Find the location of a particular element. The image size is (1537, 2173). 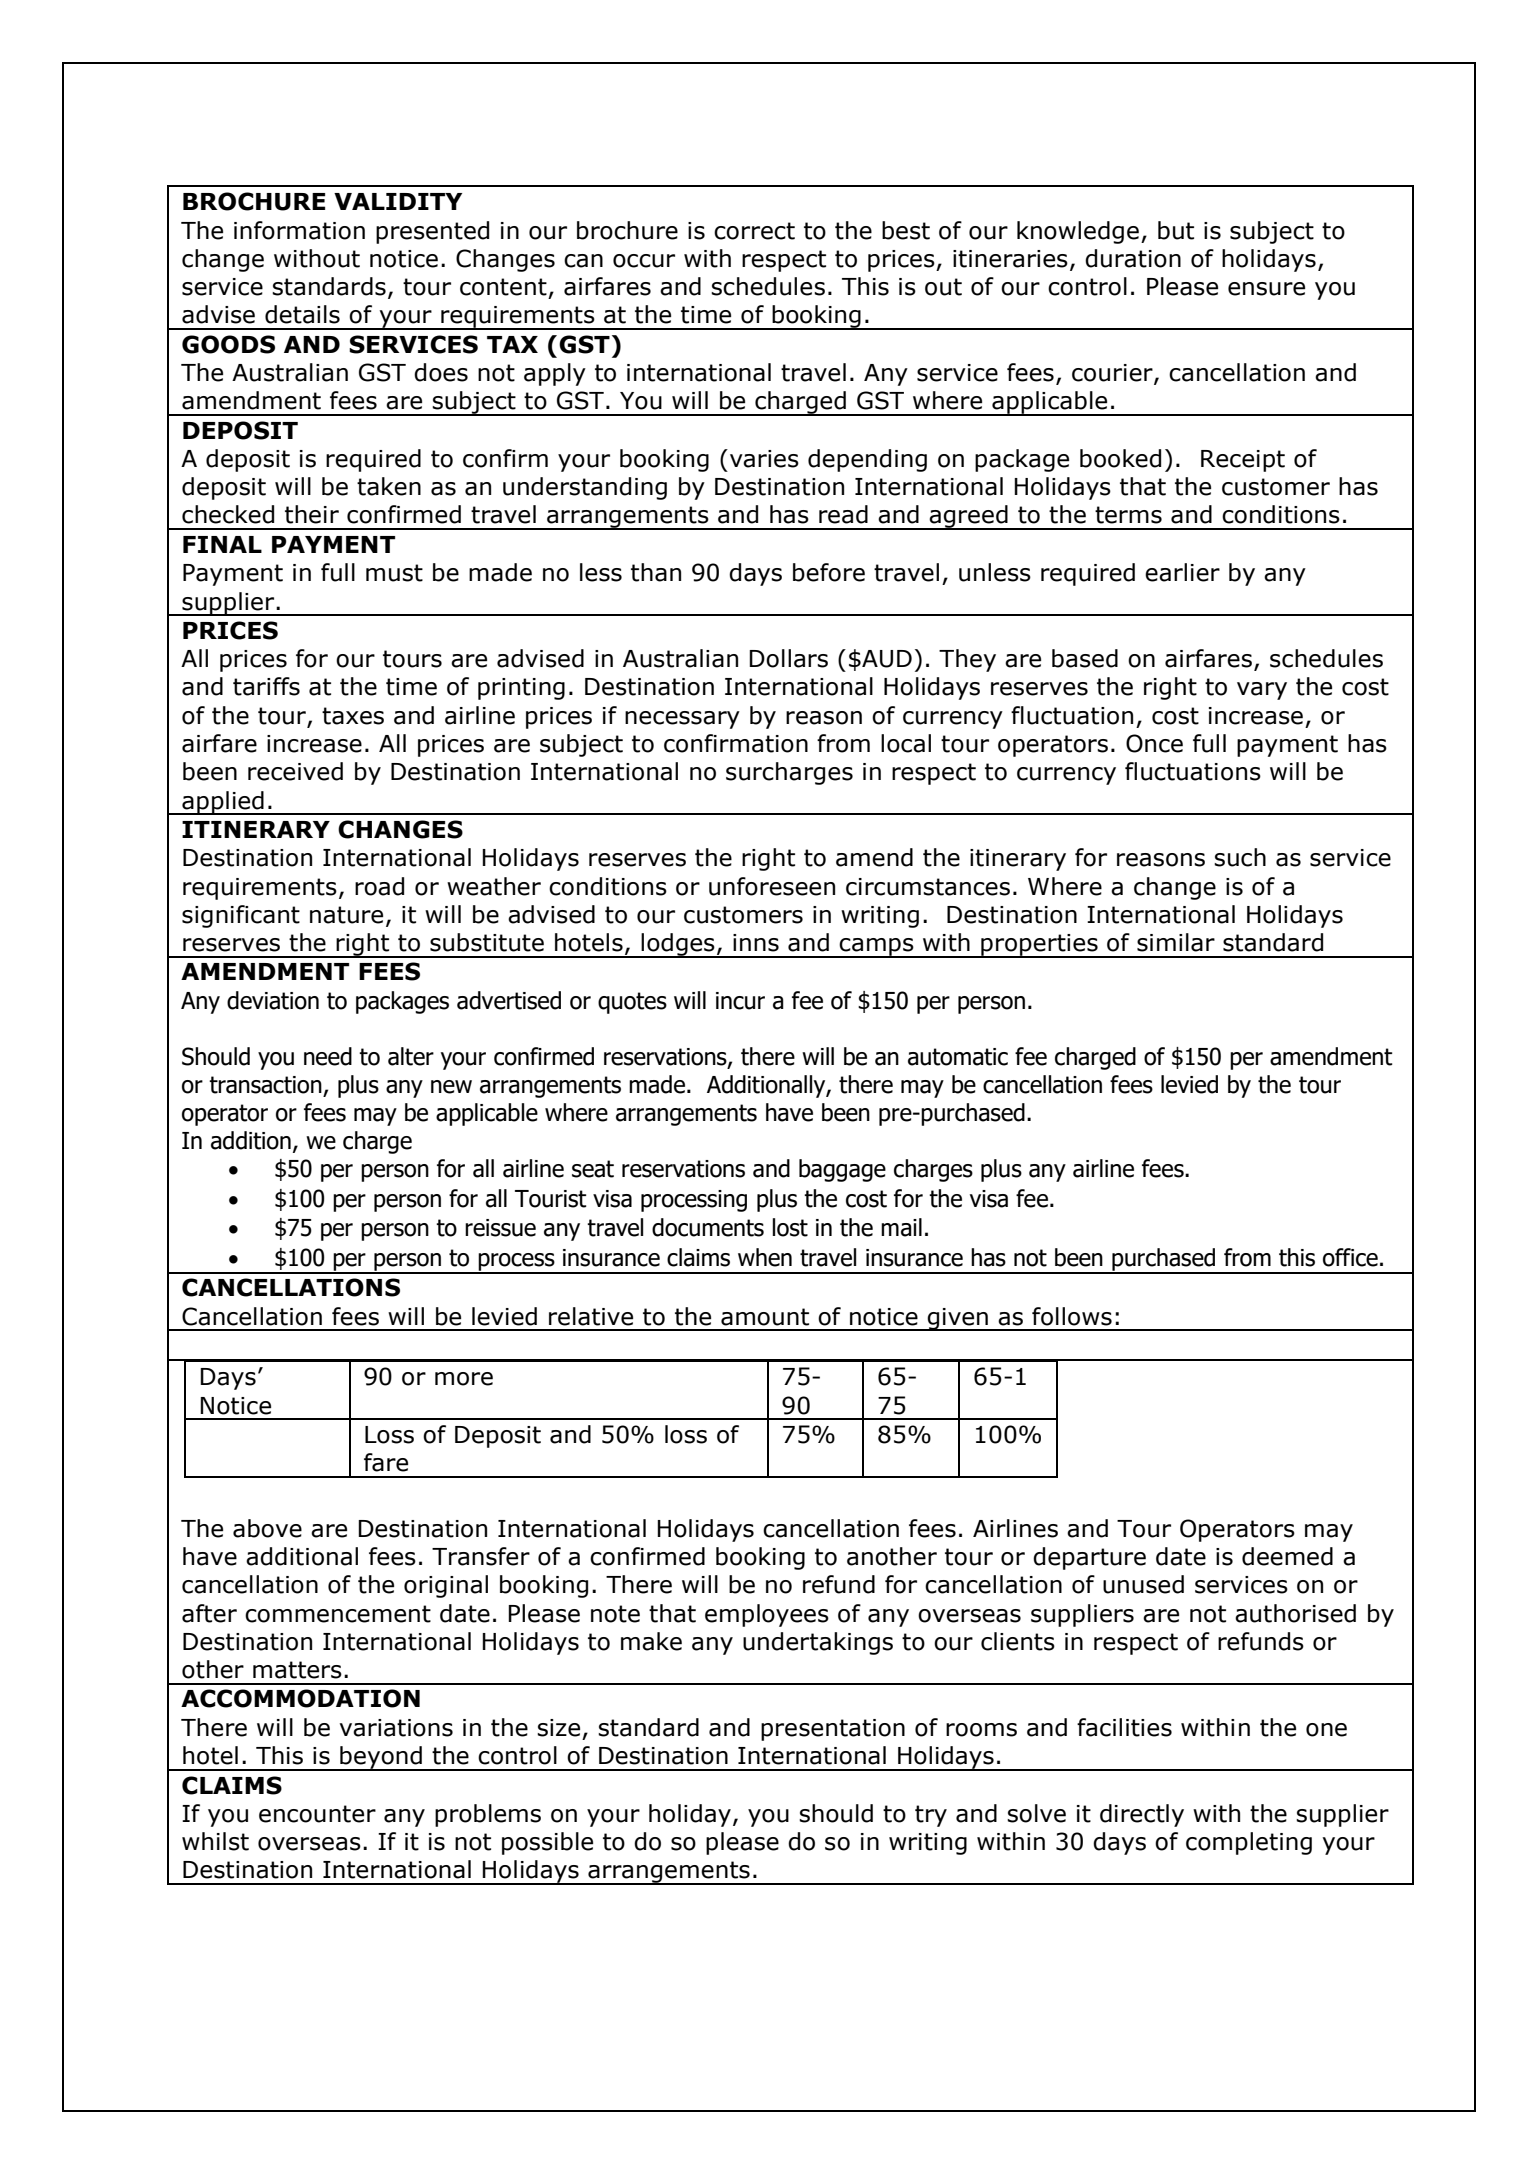

similar is located at coordinates (1176, 942).
